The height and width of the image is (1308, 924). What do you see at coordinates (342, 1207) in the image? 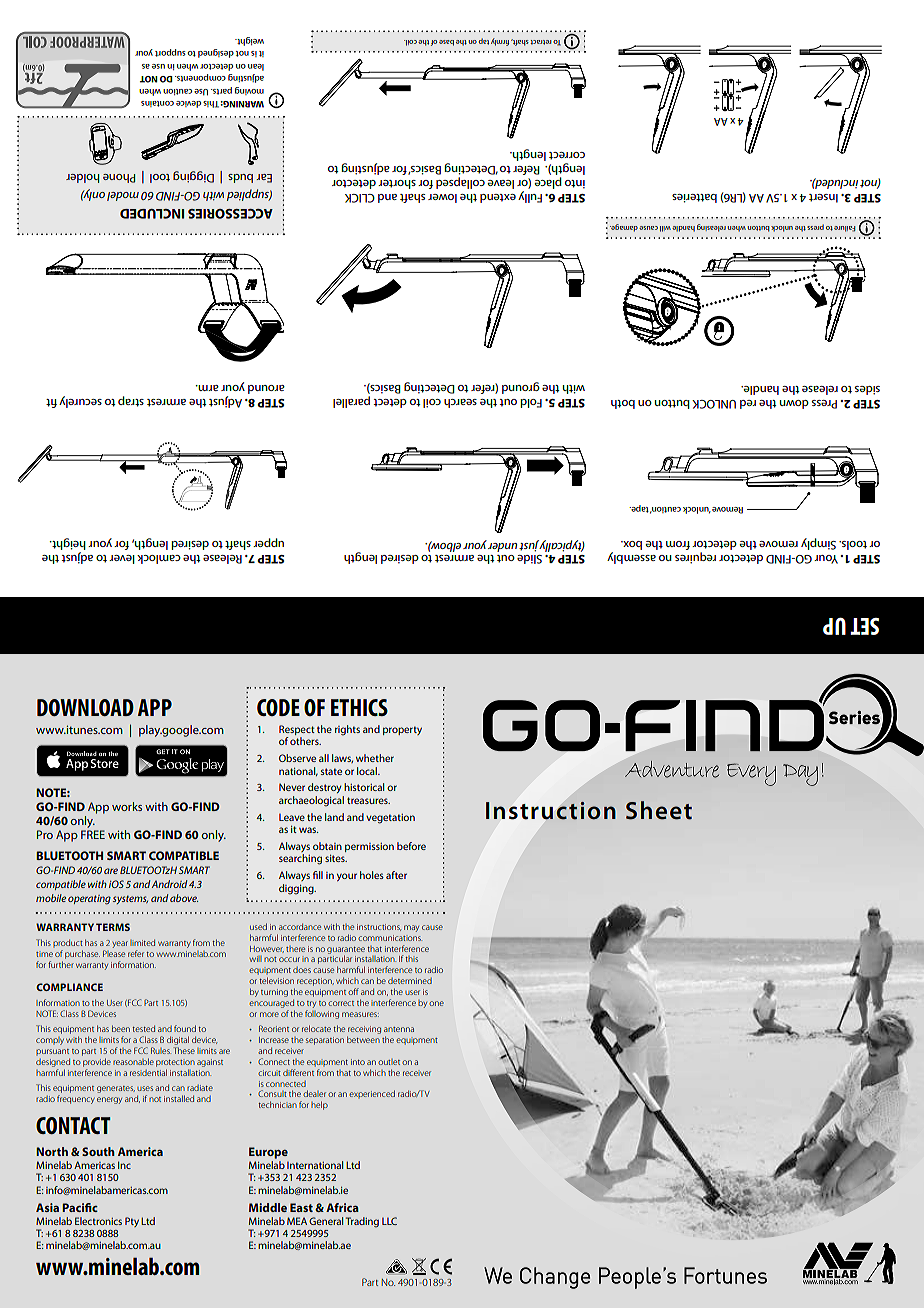
I see `Africa` at bounding box center [342, 1207].
